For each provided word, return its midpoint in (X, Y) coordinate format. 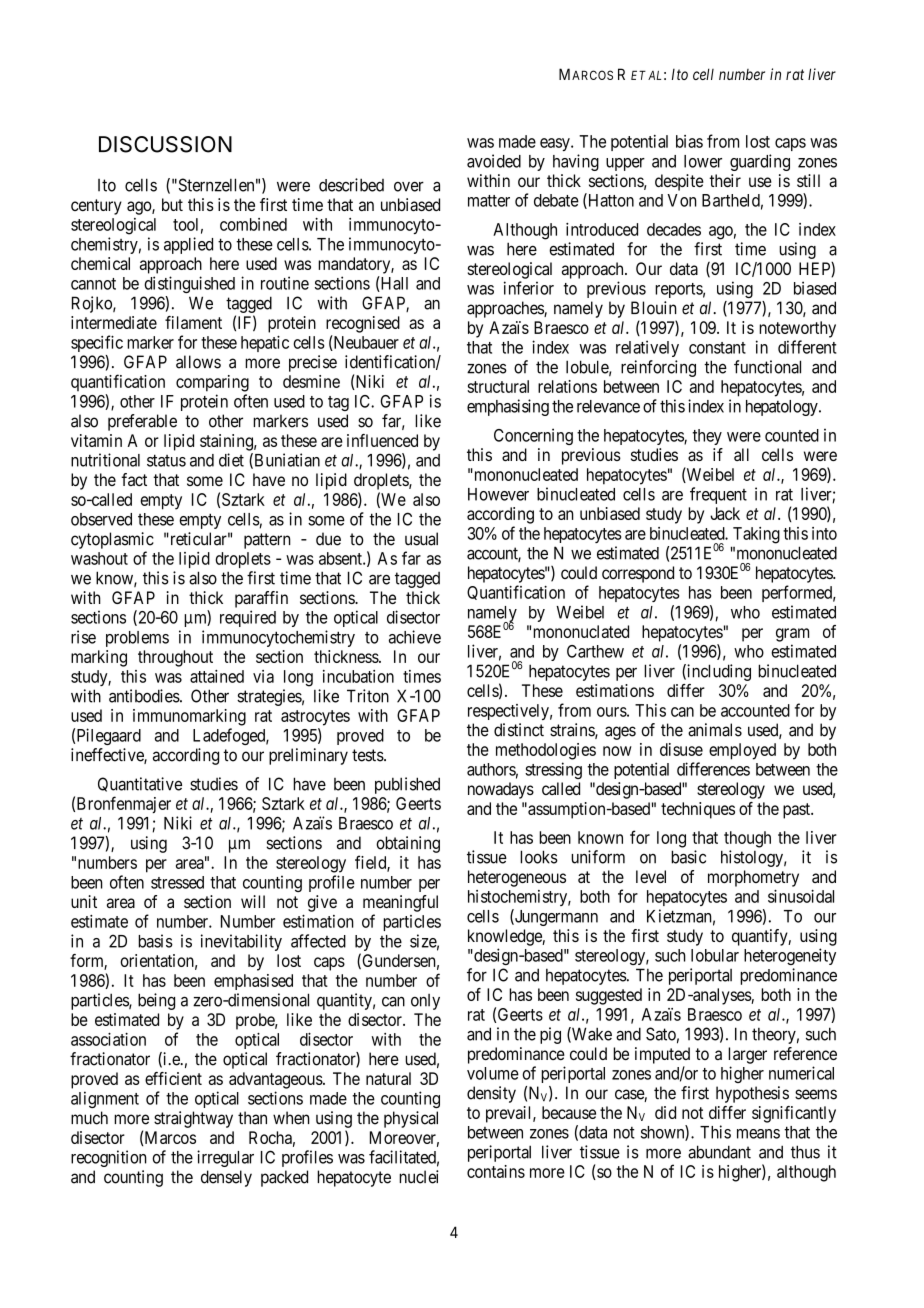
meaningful (400, 903)
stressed (177, 882)
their (725, 180)
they (707, 437)
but (172, 204)
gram (792, 635)
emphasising (508, 407)
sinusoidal (801, 896)
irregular (225, 1158)
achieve (415, 637)
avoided (494, 161)
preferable (142, 422)
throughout (175, 658)
